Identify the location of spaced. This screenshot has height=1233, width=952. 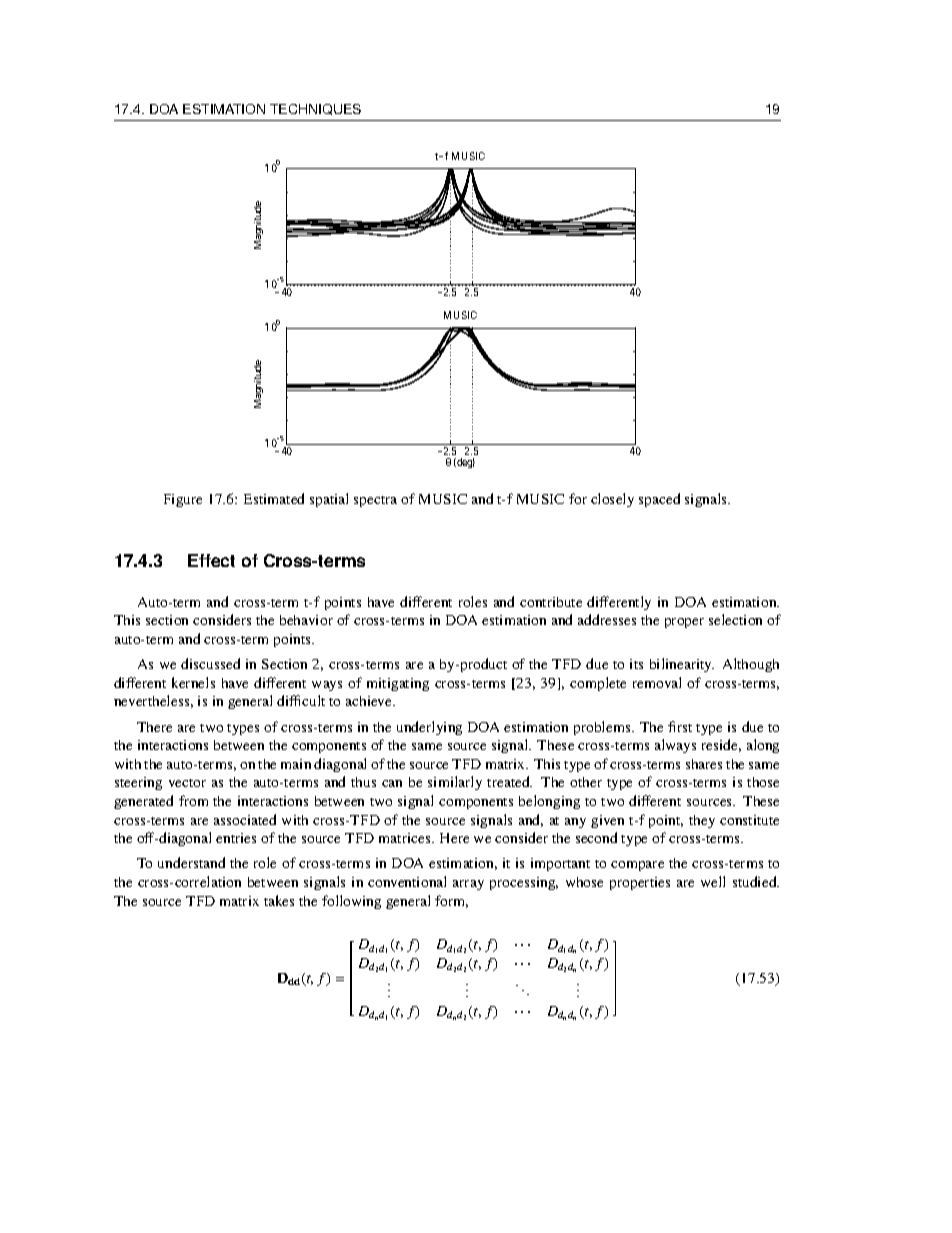
(659, 500).
